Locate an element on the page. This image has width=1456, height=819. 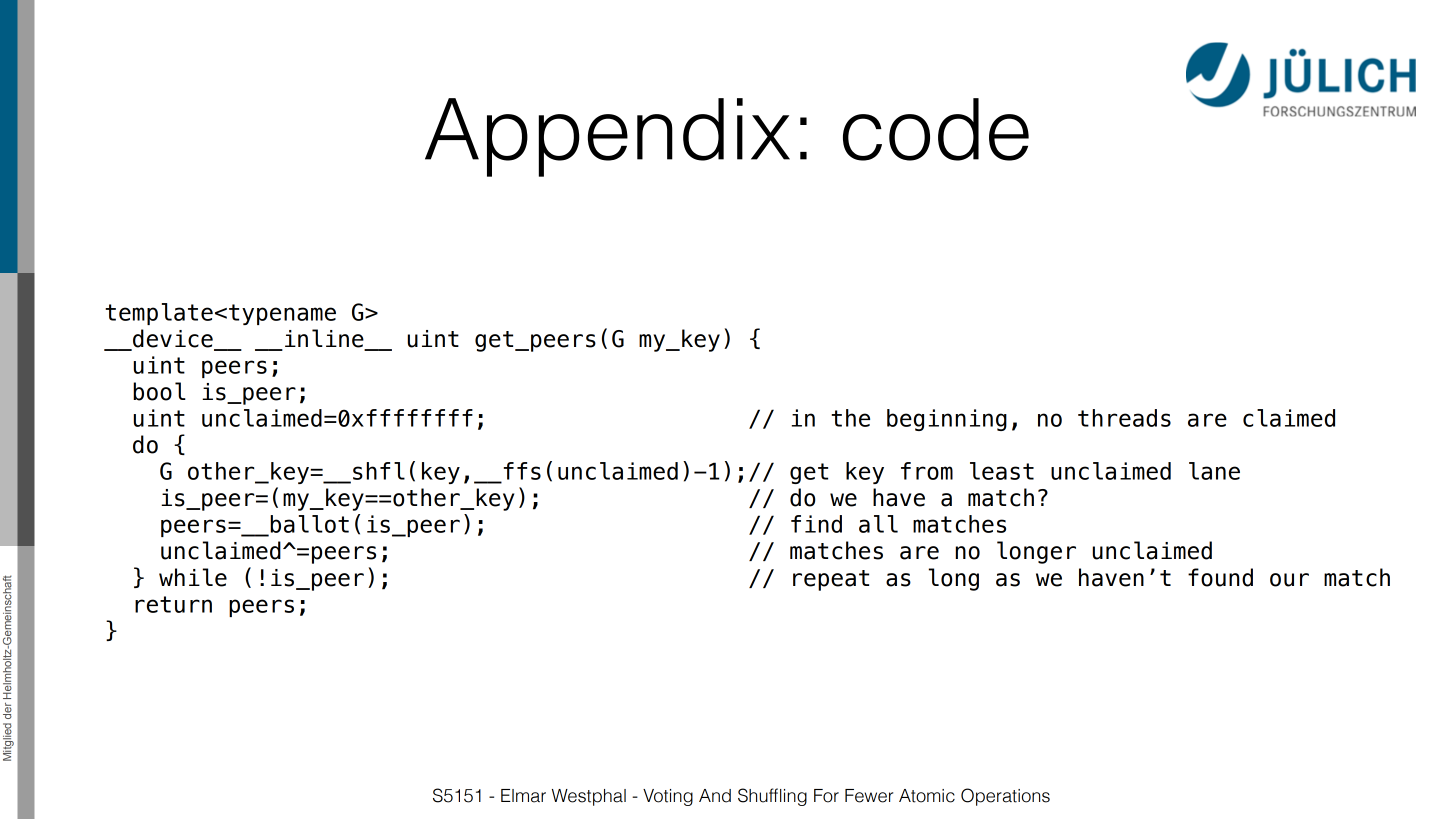
code is located at coordinates (936, 129).
